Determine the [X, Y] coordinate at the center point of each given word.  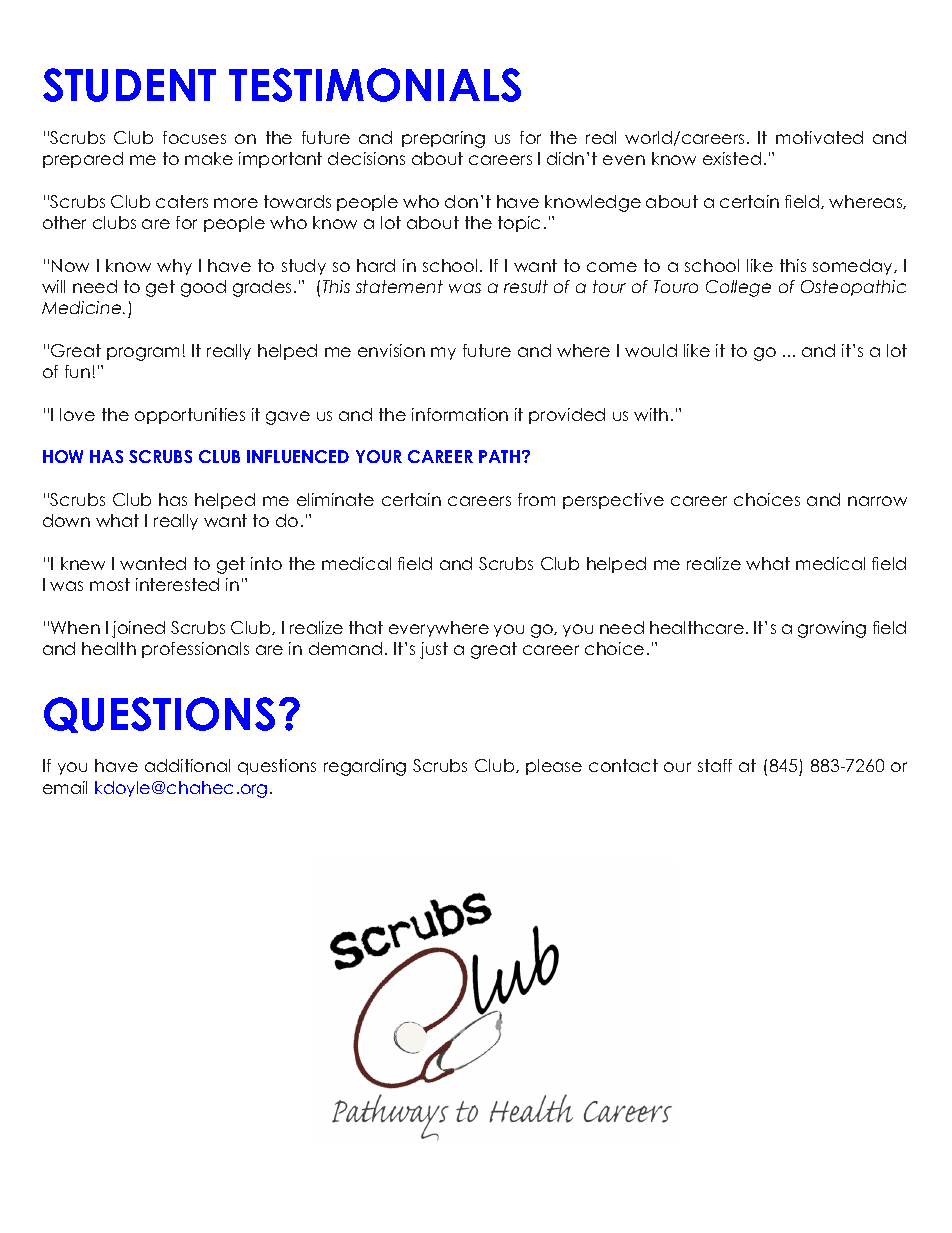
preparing [443, 139]
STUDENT [129, 85]
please [554, 767]
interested [177, 584]
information [460, 414]
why [174, 267]
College [738, 288]
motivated [819, 137]
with [651, 414]
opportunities [190, 416]
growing [832, 629]
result [526, 286]
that [366, 627]
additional [187, 765]
